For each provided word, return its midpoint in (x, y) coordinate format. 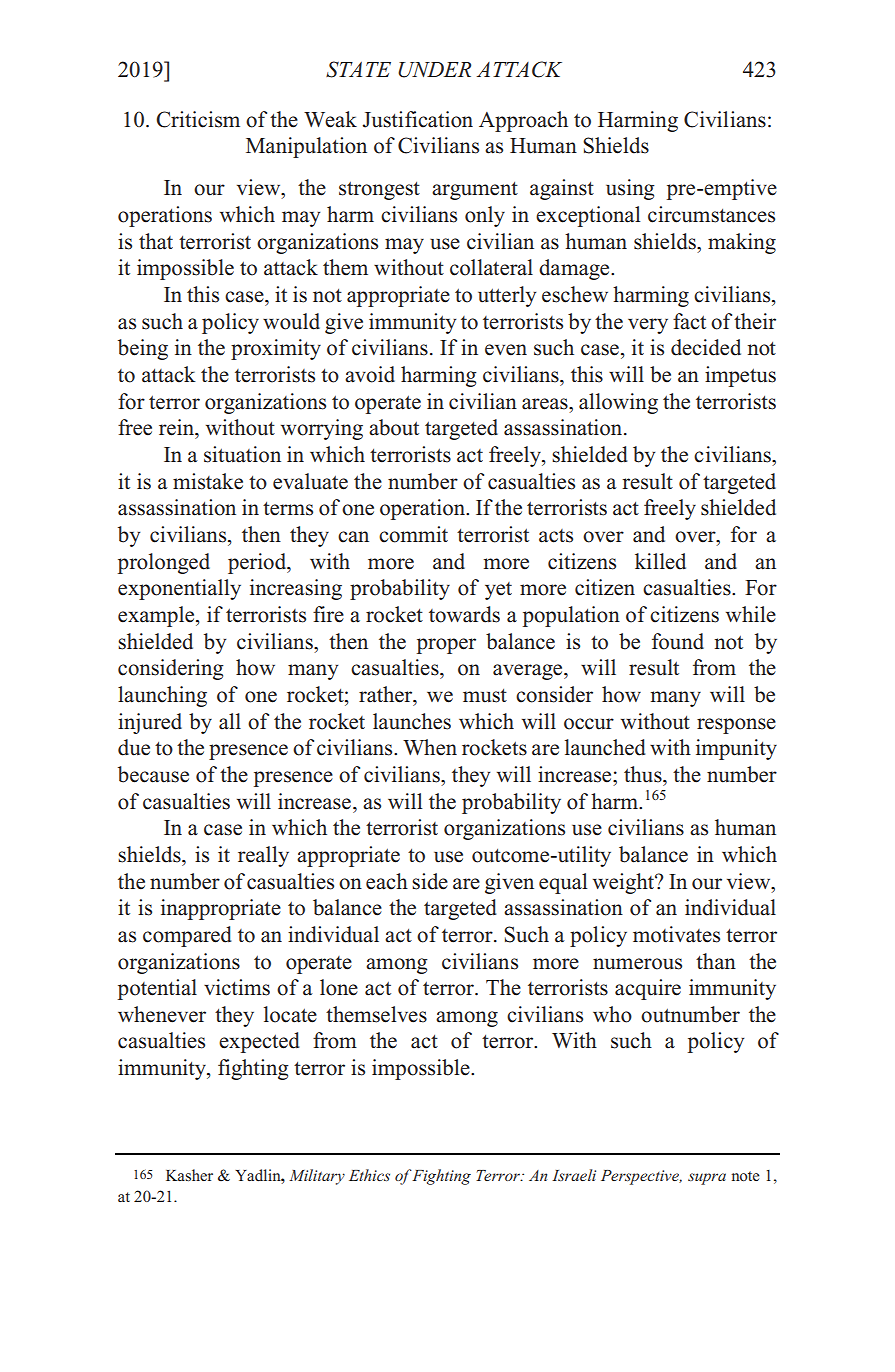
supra (707, 1179)
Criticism (198, 119)
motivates (676, 934)
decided (706, 347)
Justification (417, 119)
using (630, 189)
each (387, 881)
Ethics (369, 1175)
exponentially (179, 589)
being (143, 349)
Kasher (189, 1175)
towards (464, 614)
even (506, 350)
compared (187, 936)
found (678, 641)
